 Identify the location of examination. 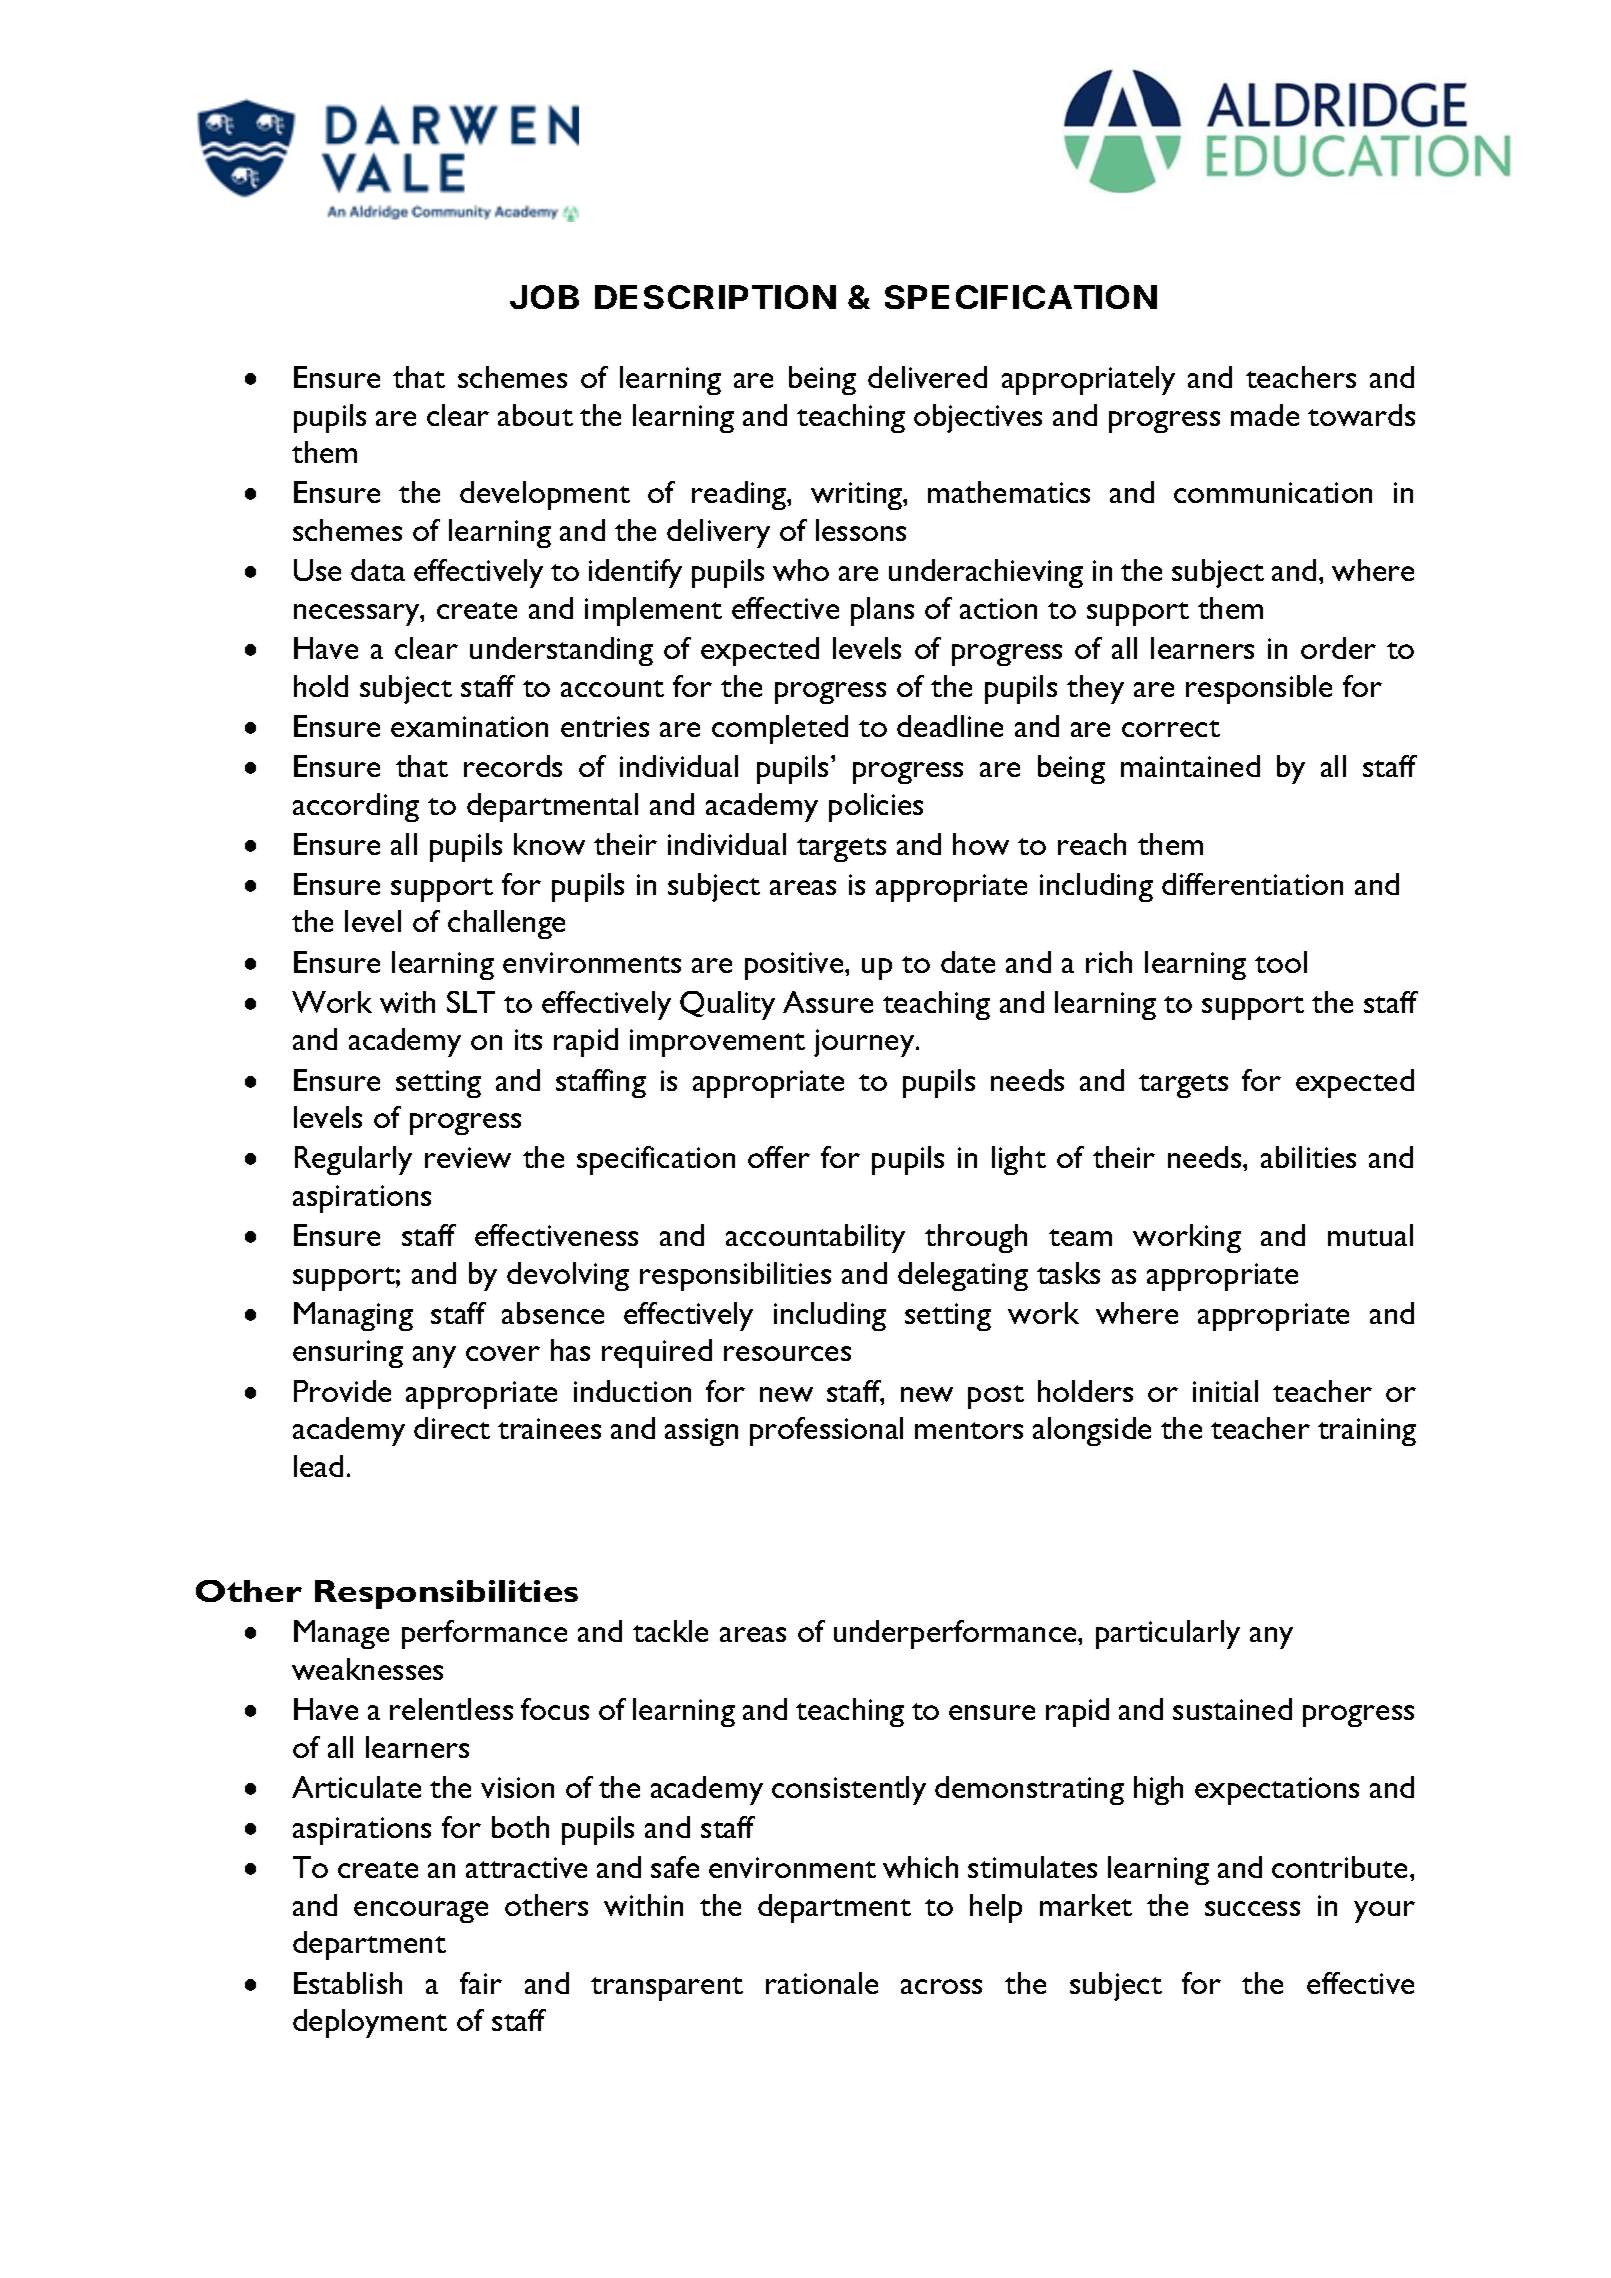
(469, 726).
